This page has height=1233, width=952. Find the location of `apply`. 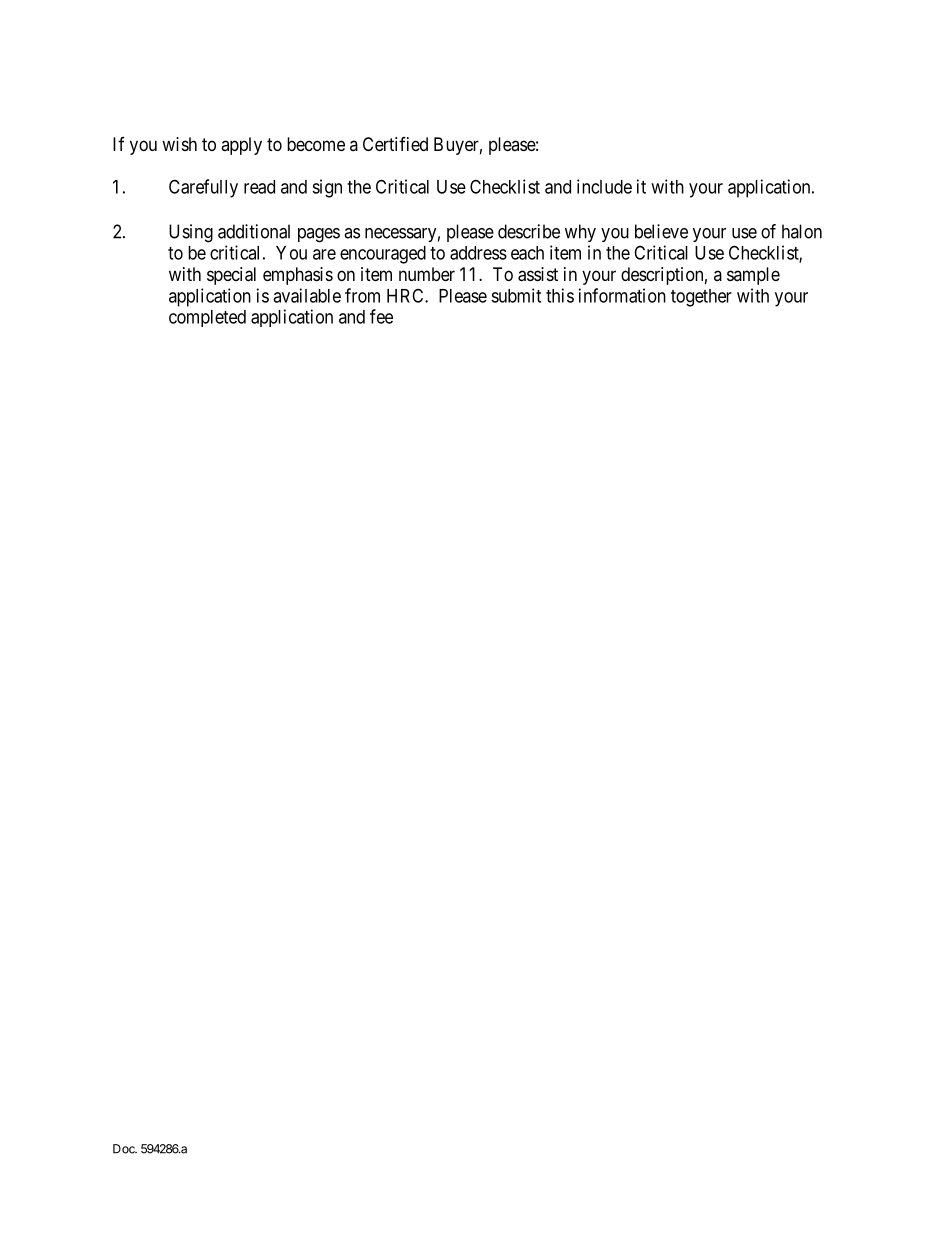

apply is located at coordinates (241, 146).
